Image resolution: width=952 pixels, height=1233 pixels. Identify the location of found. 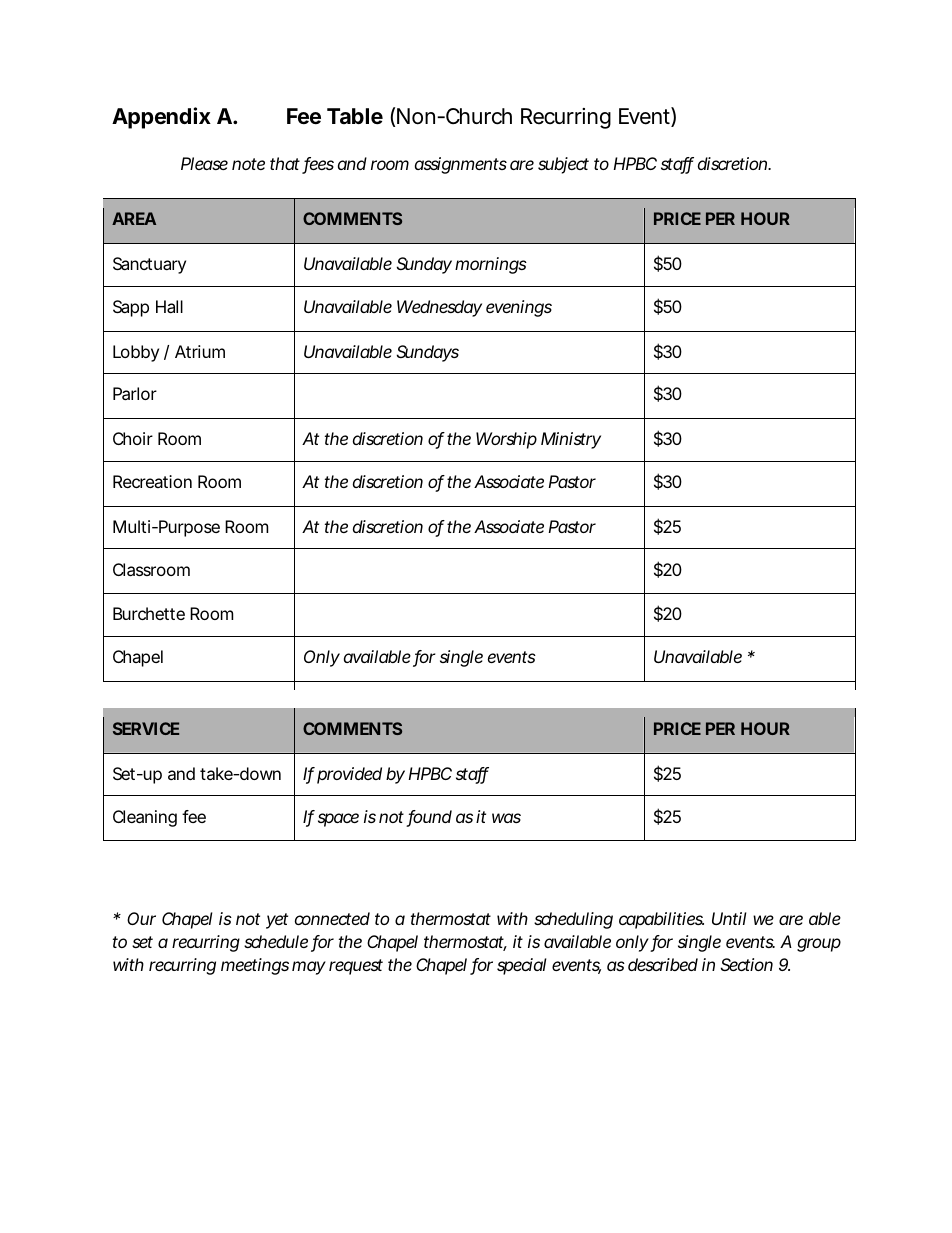
(429, 818).
